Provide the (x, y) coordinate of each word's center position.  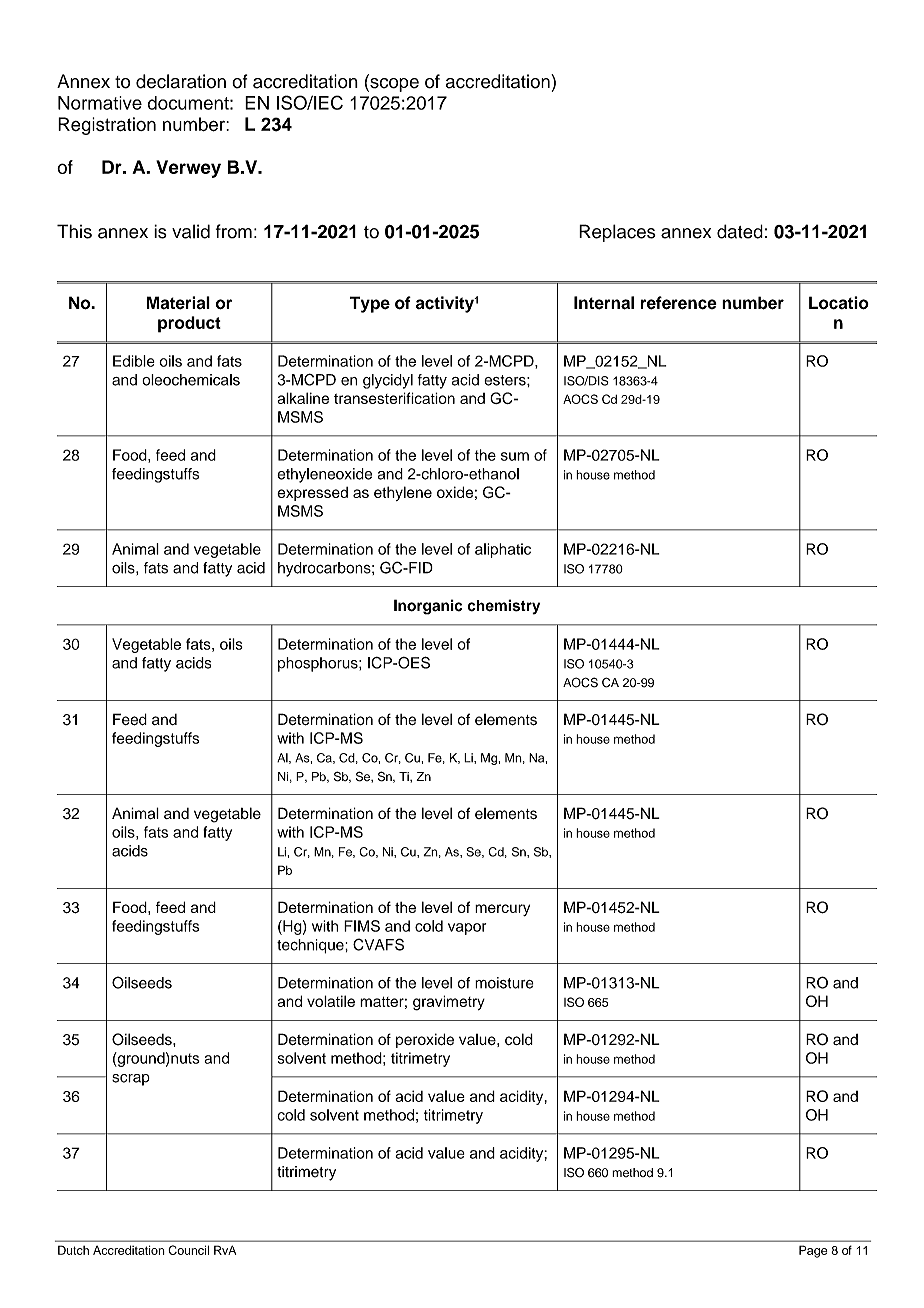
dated (740, 231)
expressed (312, 494)
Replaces (617, 233)
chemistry (504, 607)
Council (188, 1250)
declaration (181, 81)
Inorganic (428, 607)
